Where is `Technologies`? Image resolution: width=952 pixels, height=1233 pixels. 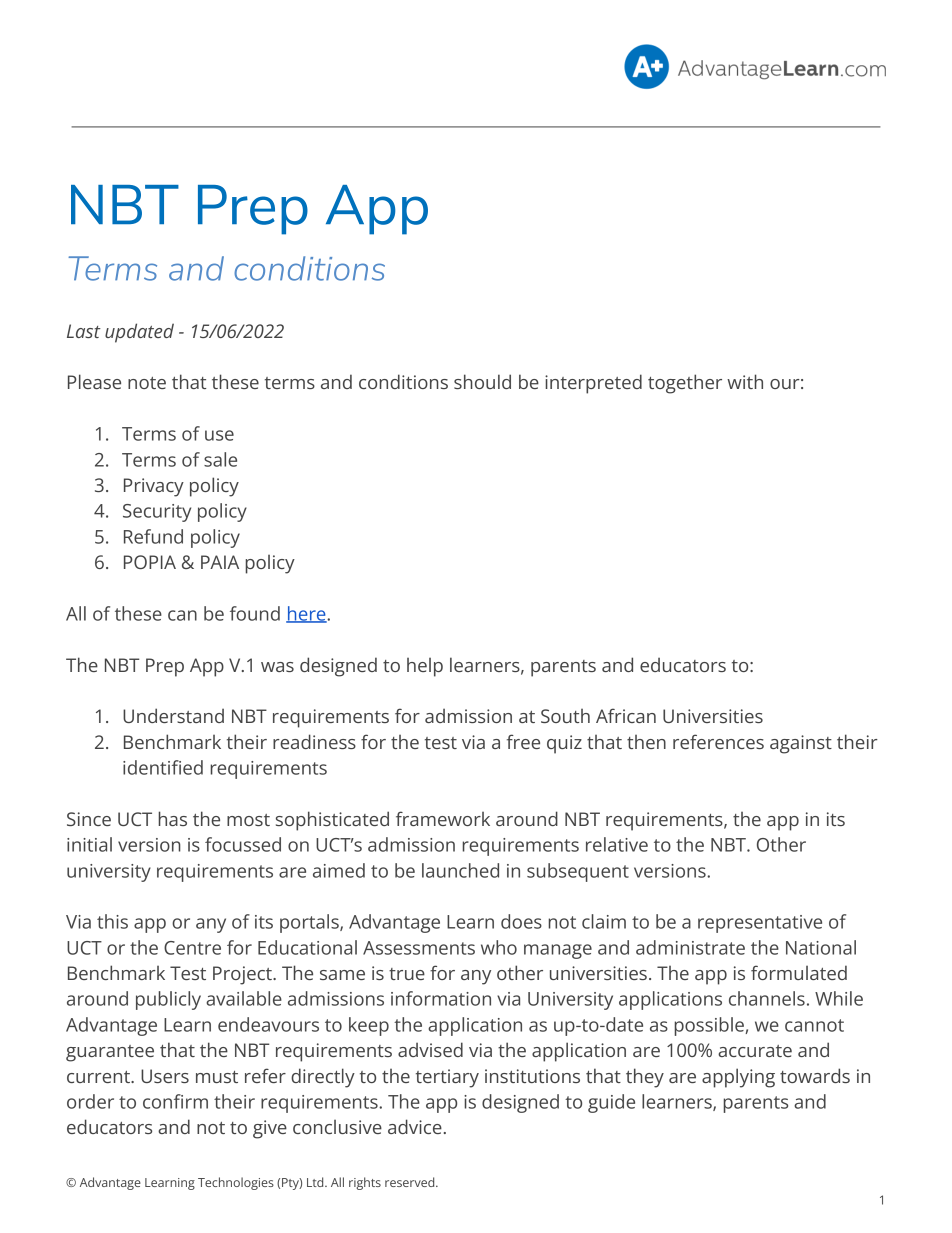 Technologies is located at coordinates (236, 1183).
